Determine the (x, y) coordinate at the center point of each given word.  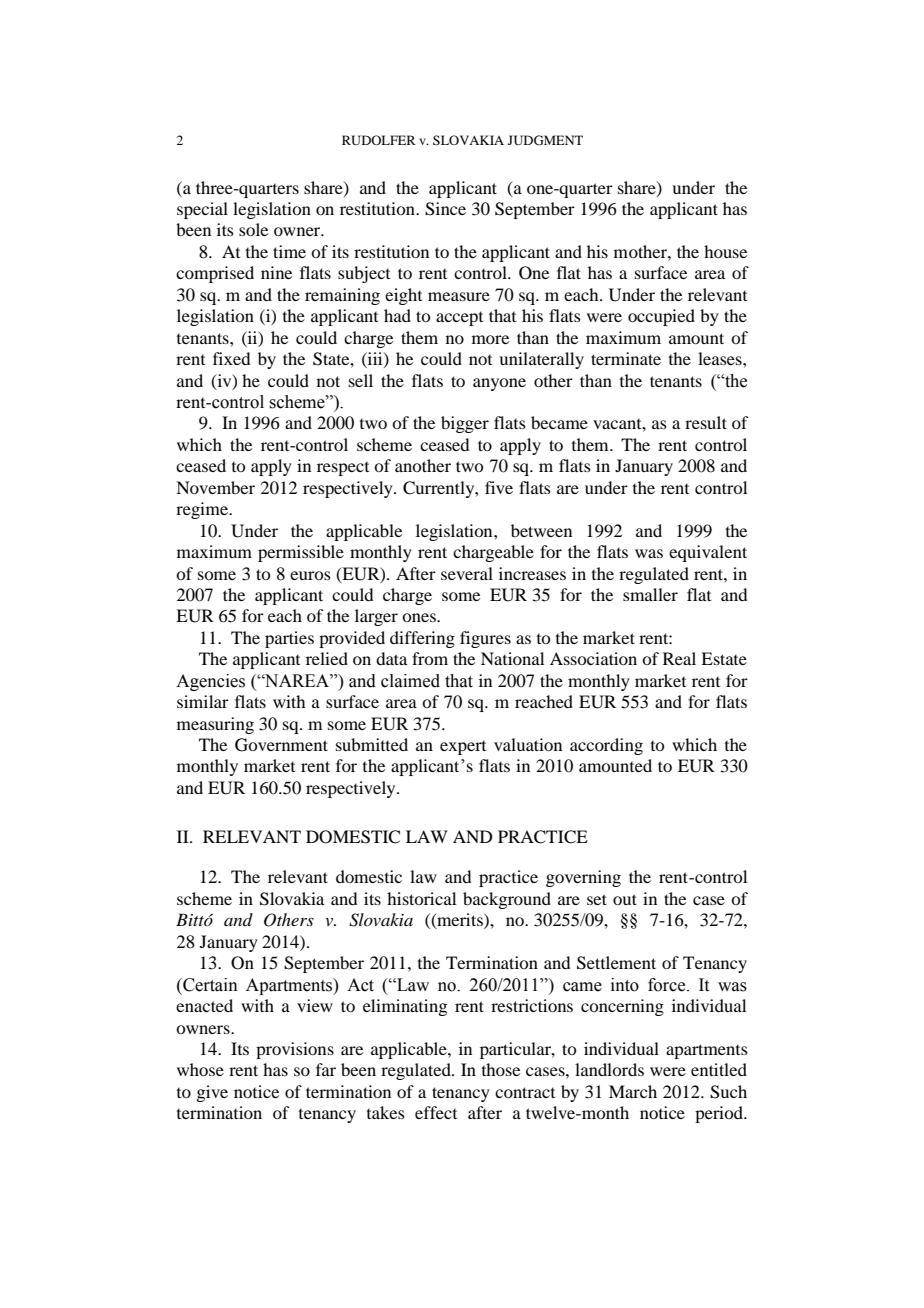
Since (445, 209)
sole (253, 229)
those (501, 1069)
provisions (295, 1050)
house (725, 251)
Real (679, 658)
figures (485, 639)
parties (289, 639)
